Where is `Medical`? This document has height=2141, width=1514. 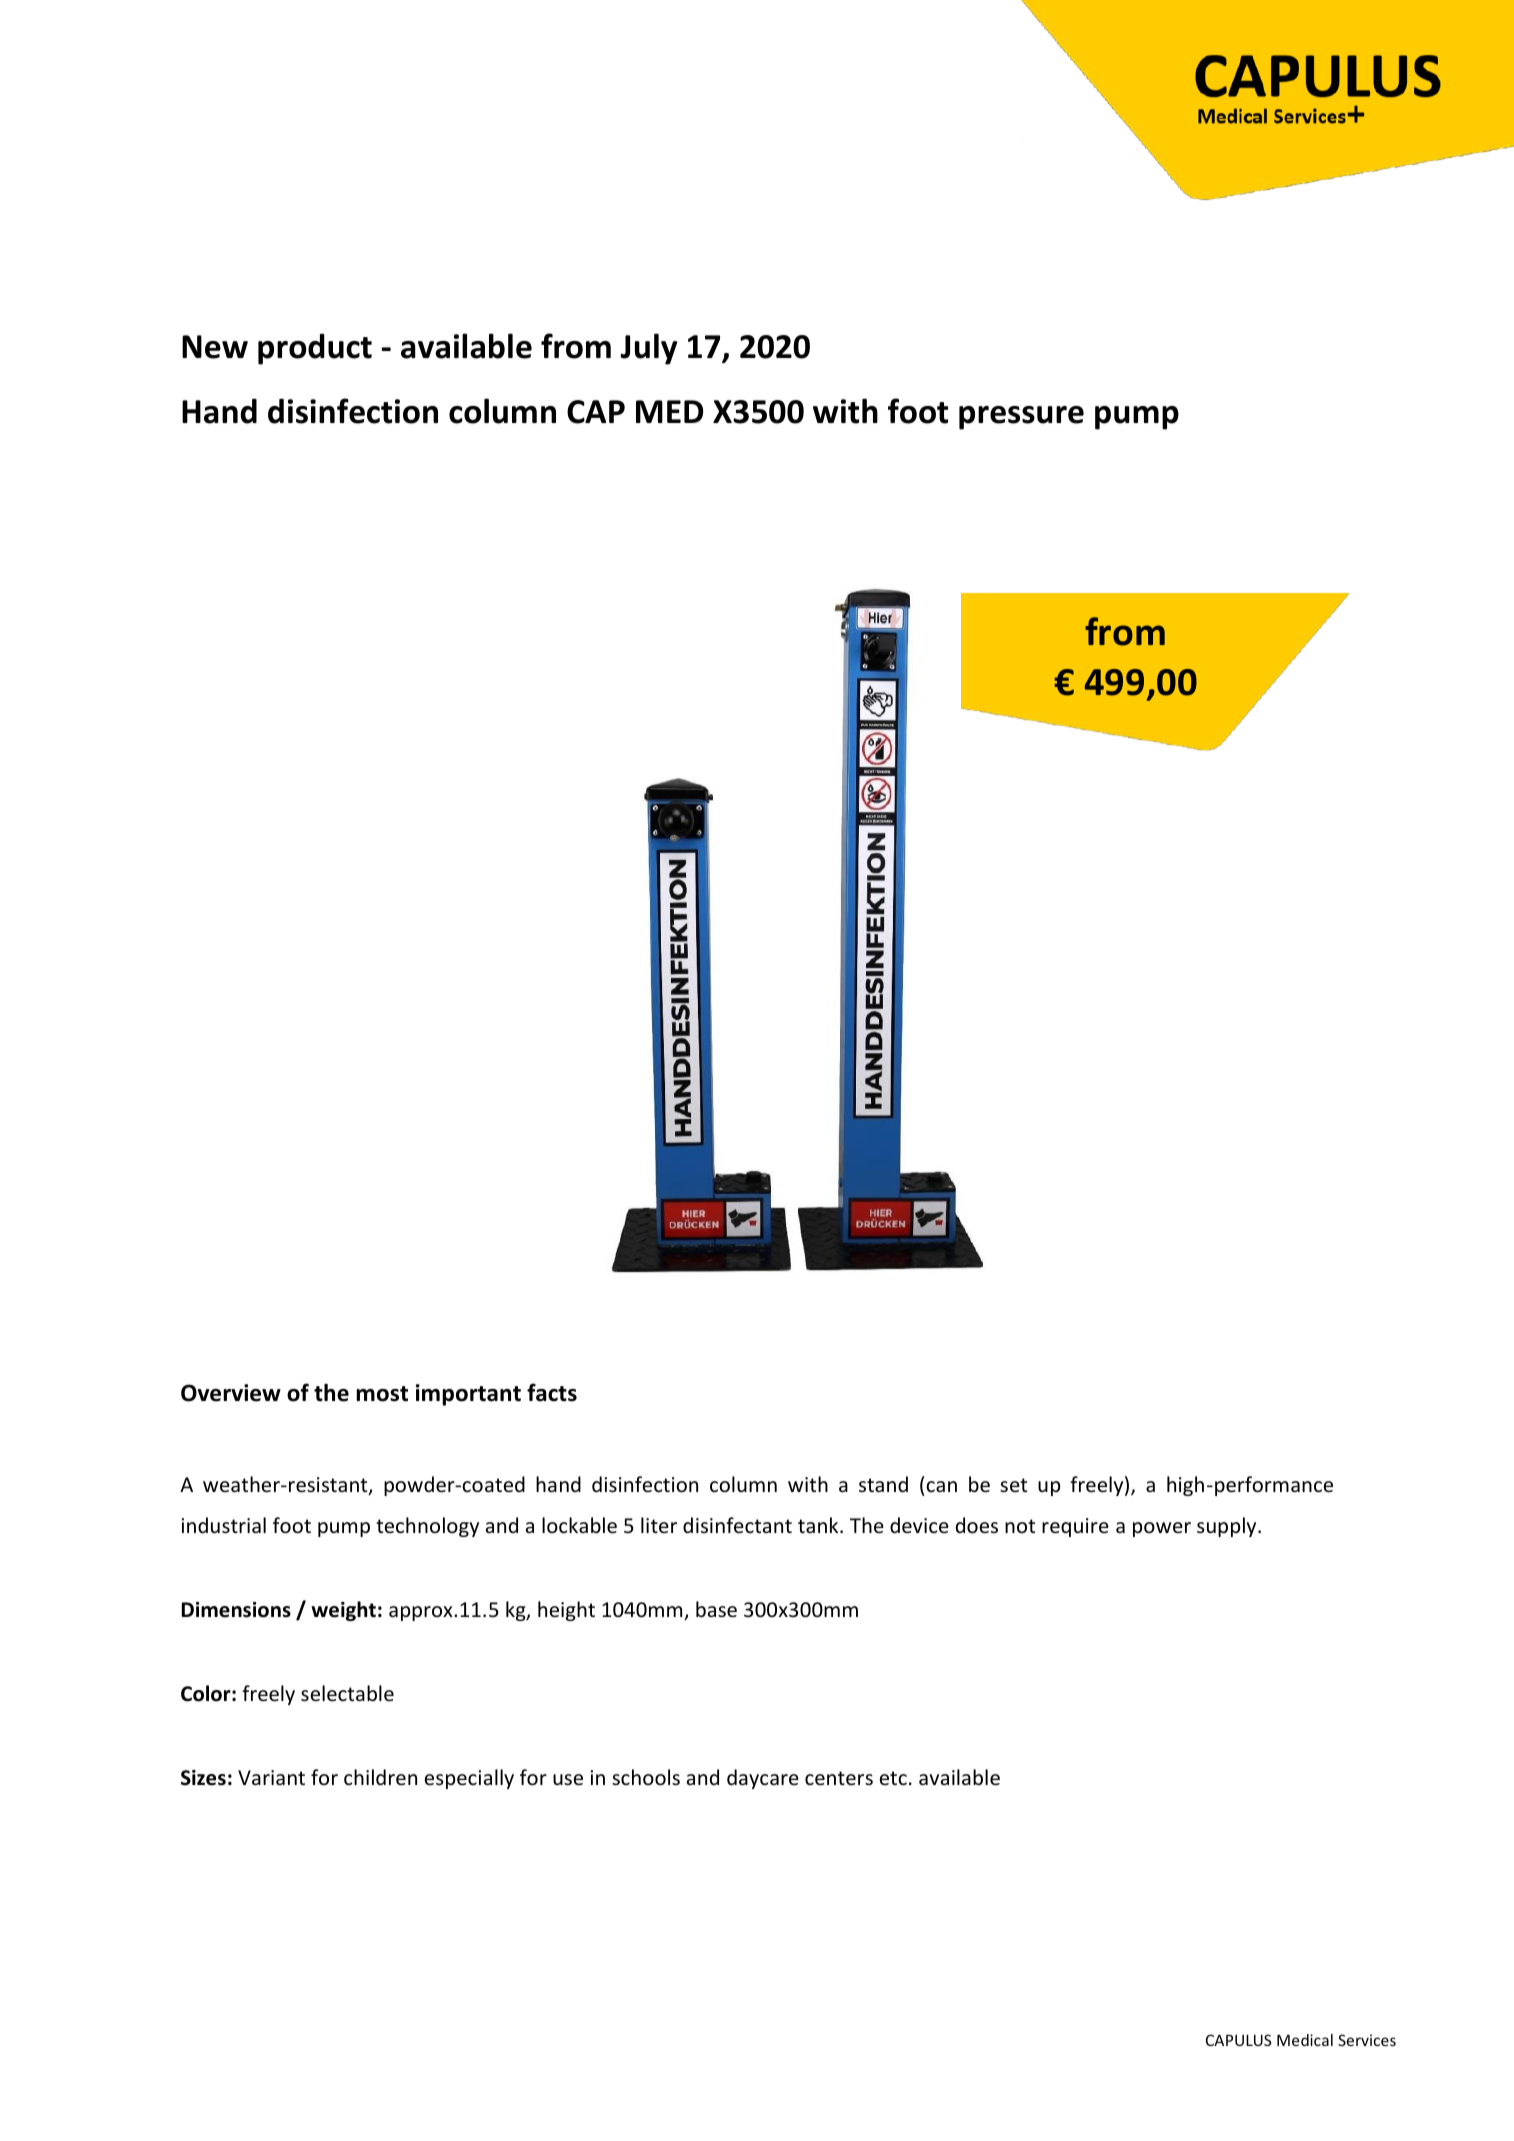 Medical is located at coordinates (1305, 2040).
